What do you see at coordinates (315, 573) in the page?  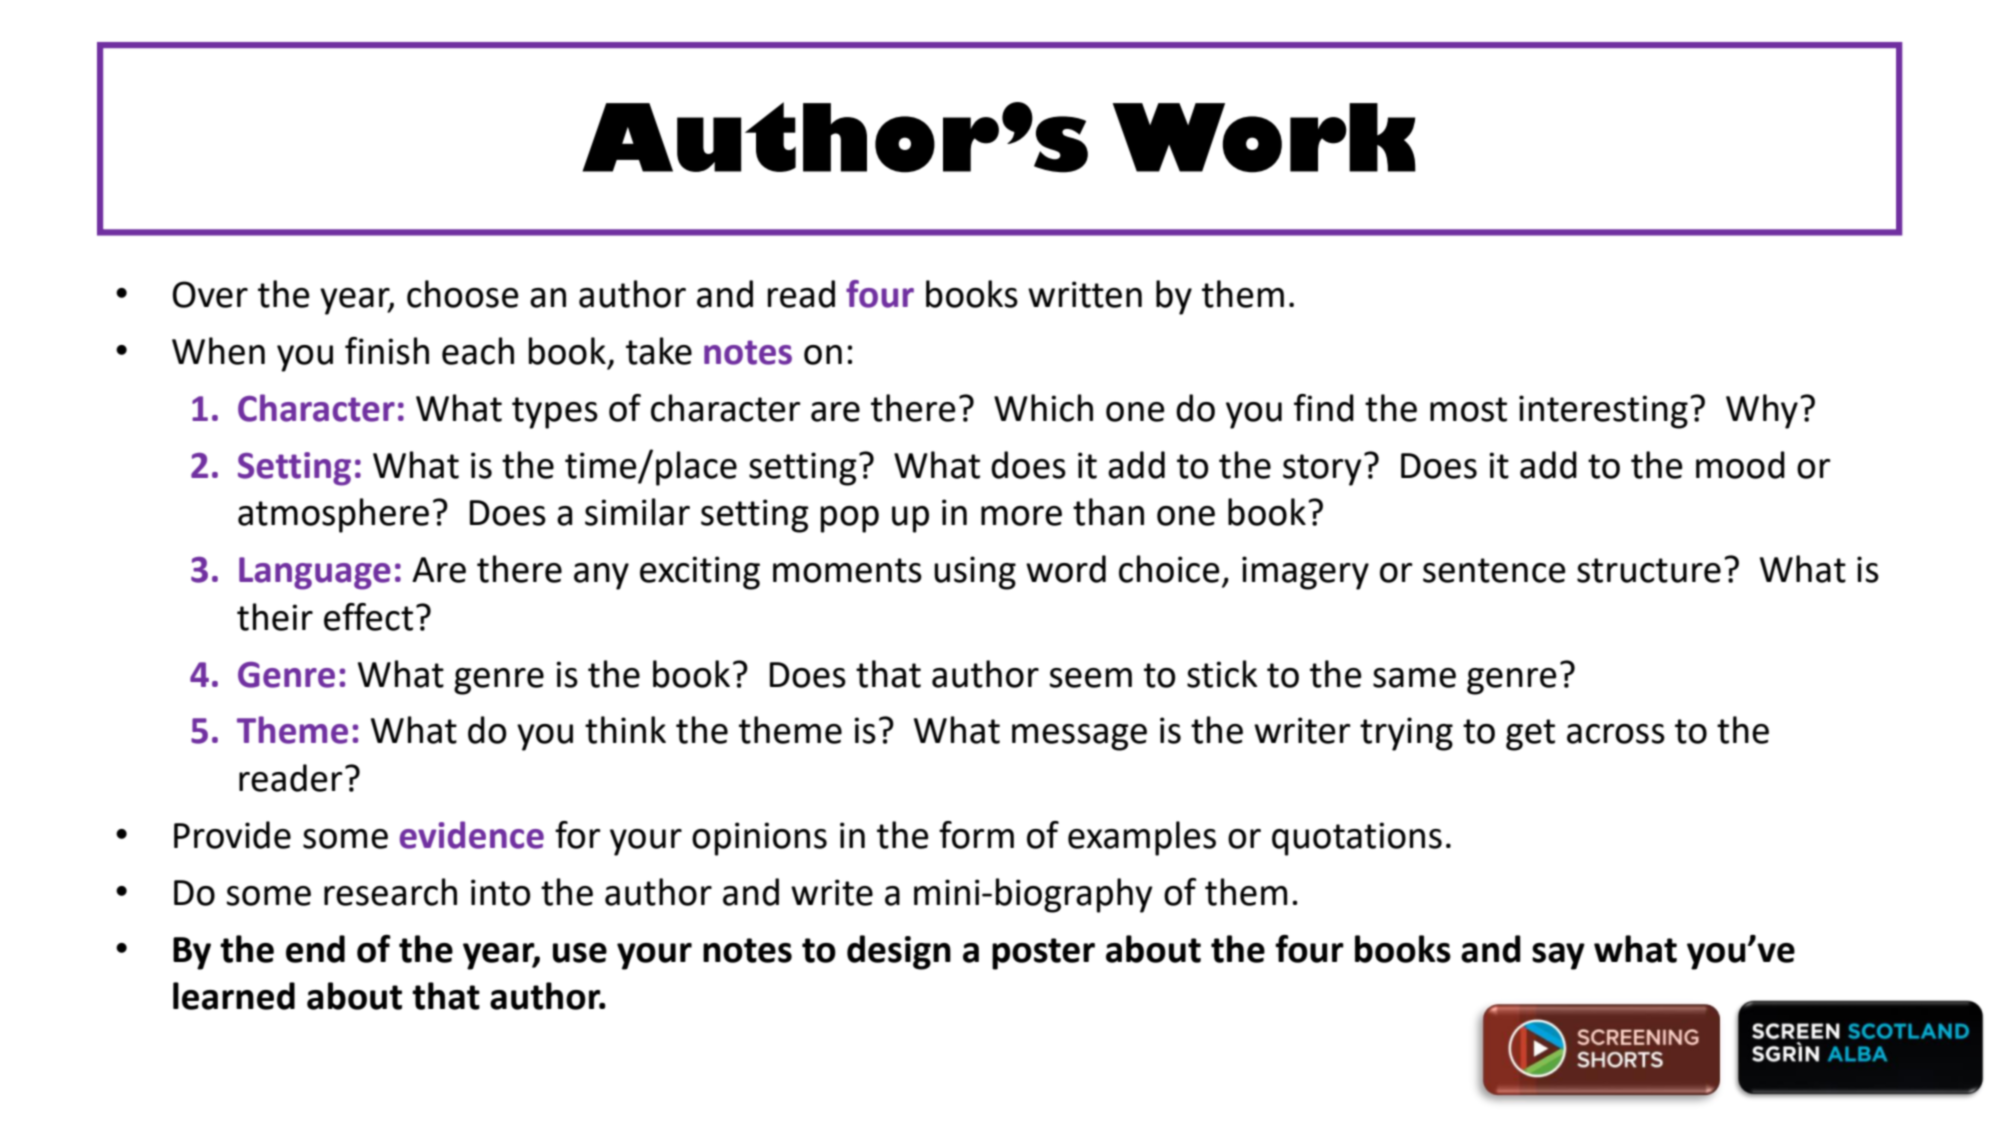 I see `Language` at bounding box center [315, 573].
